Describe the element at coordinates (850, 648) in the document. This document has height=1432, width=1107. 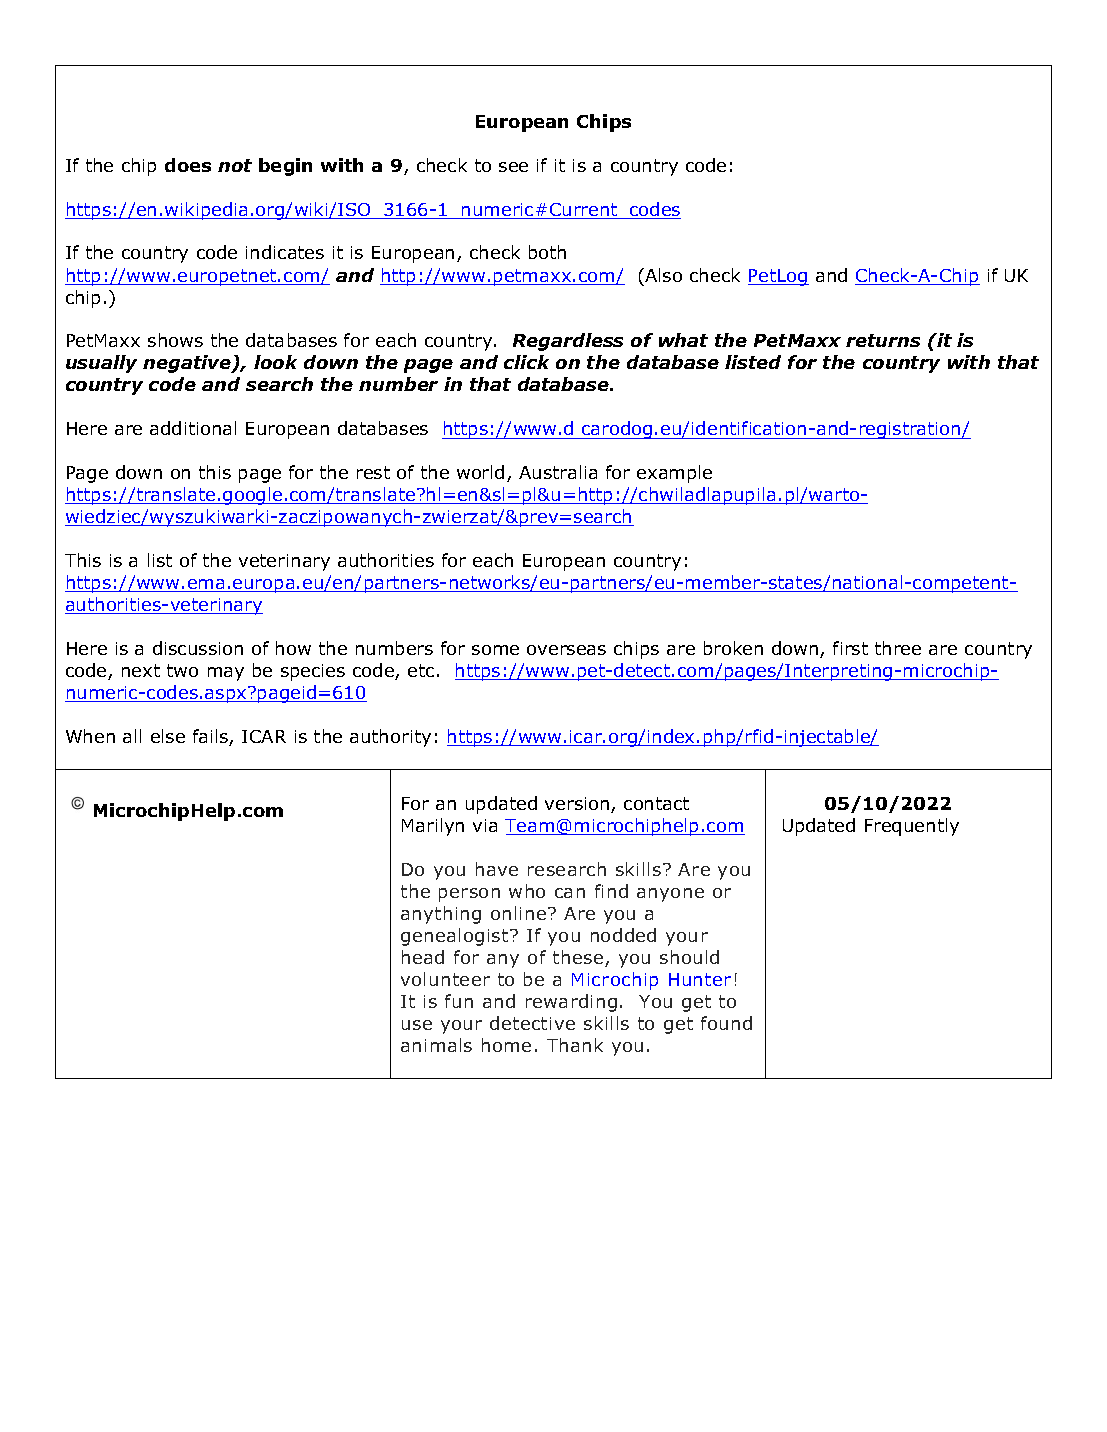
I see `first` at that location.
